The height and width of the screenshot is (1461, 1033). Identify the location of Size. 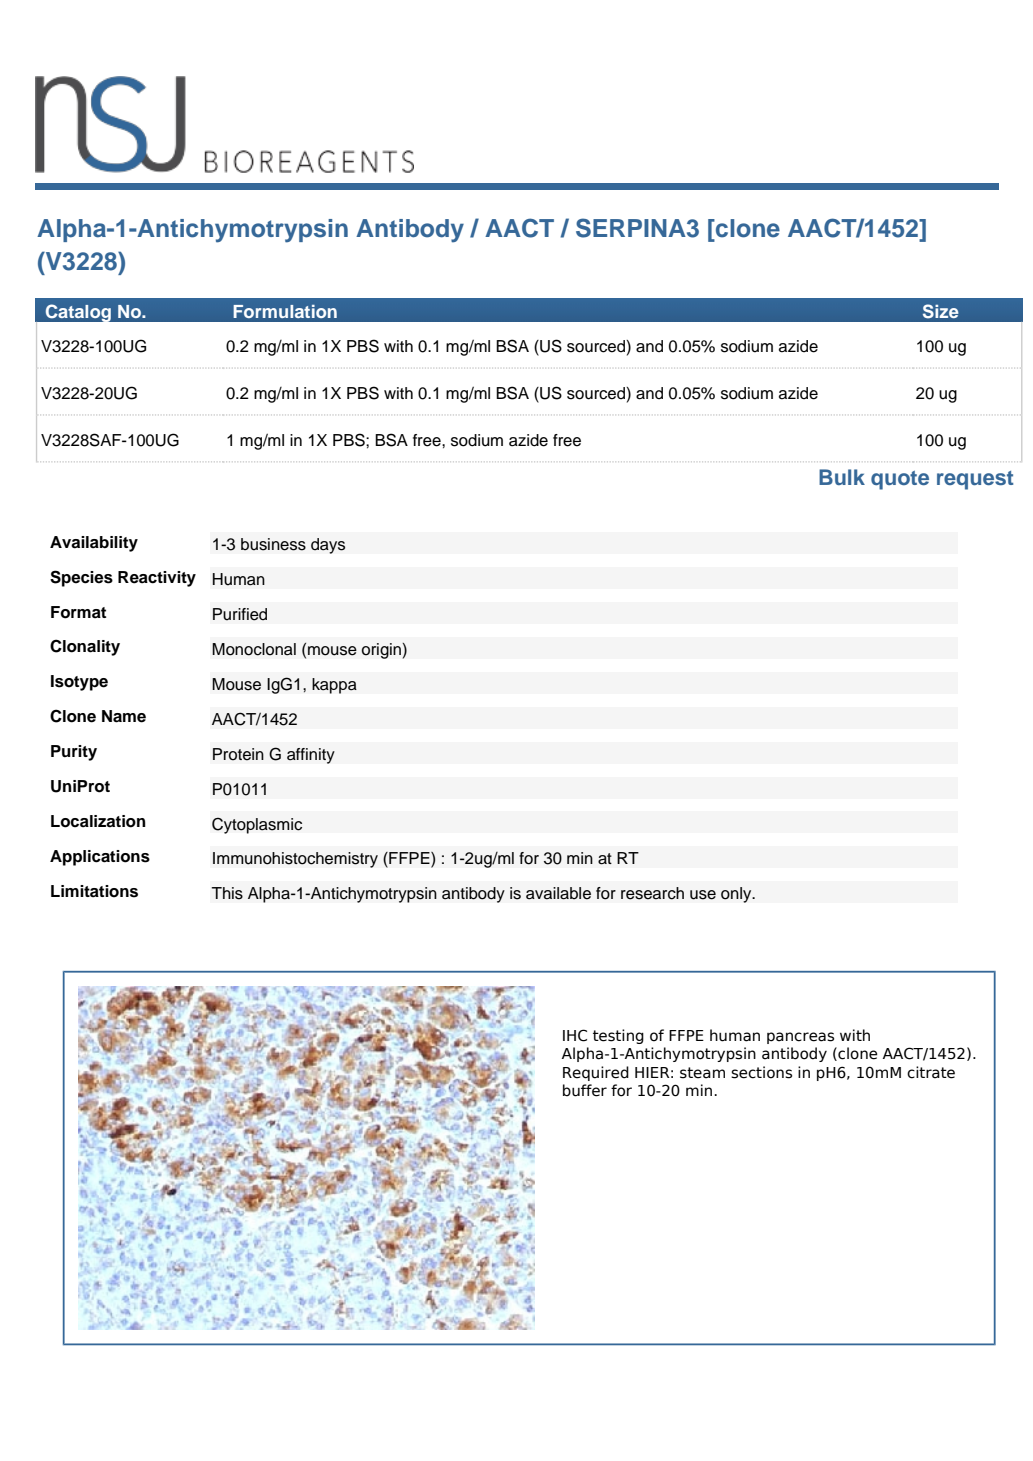
(940, 311).
